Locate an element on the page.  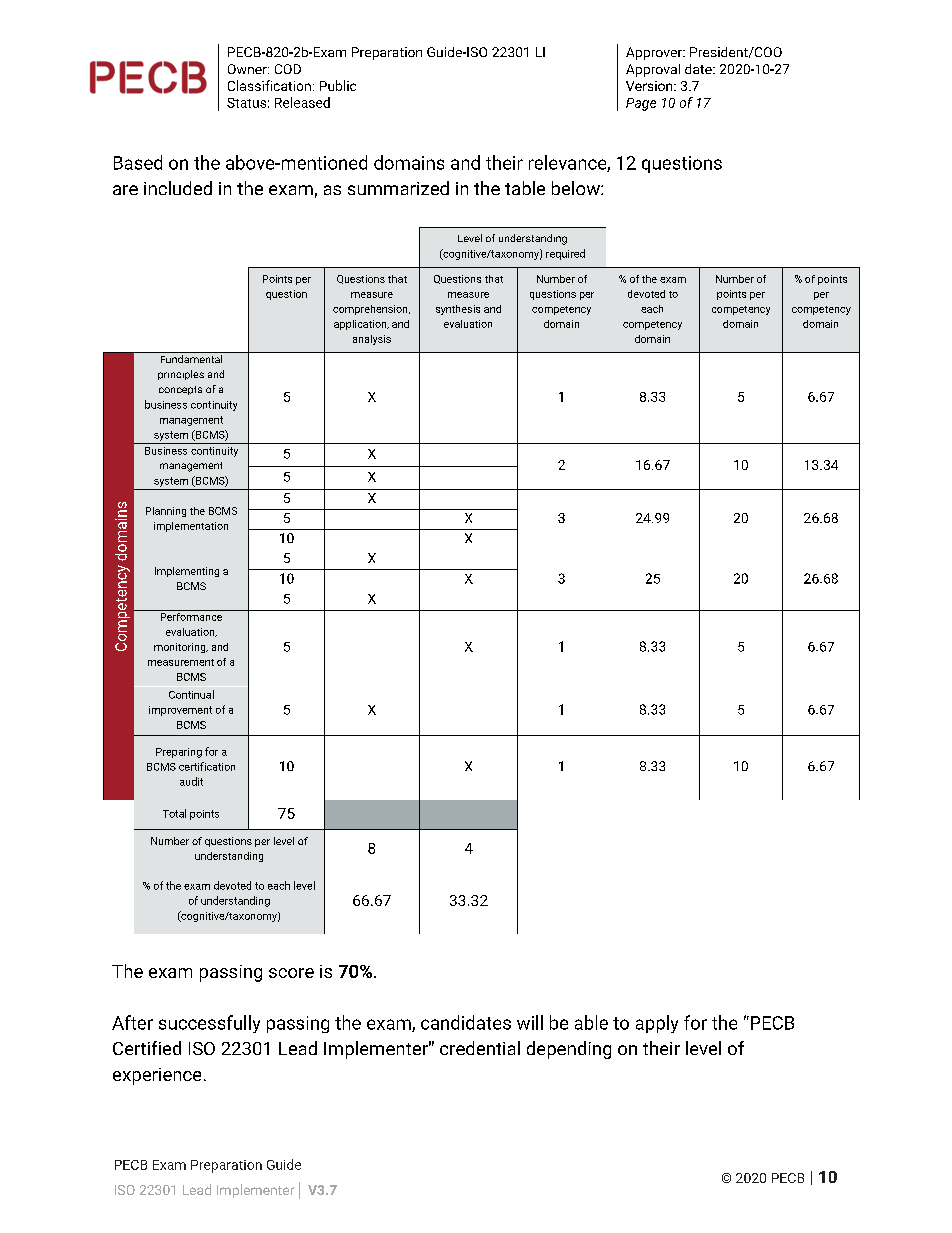
certification is located at coordinates (207, 766).
